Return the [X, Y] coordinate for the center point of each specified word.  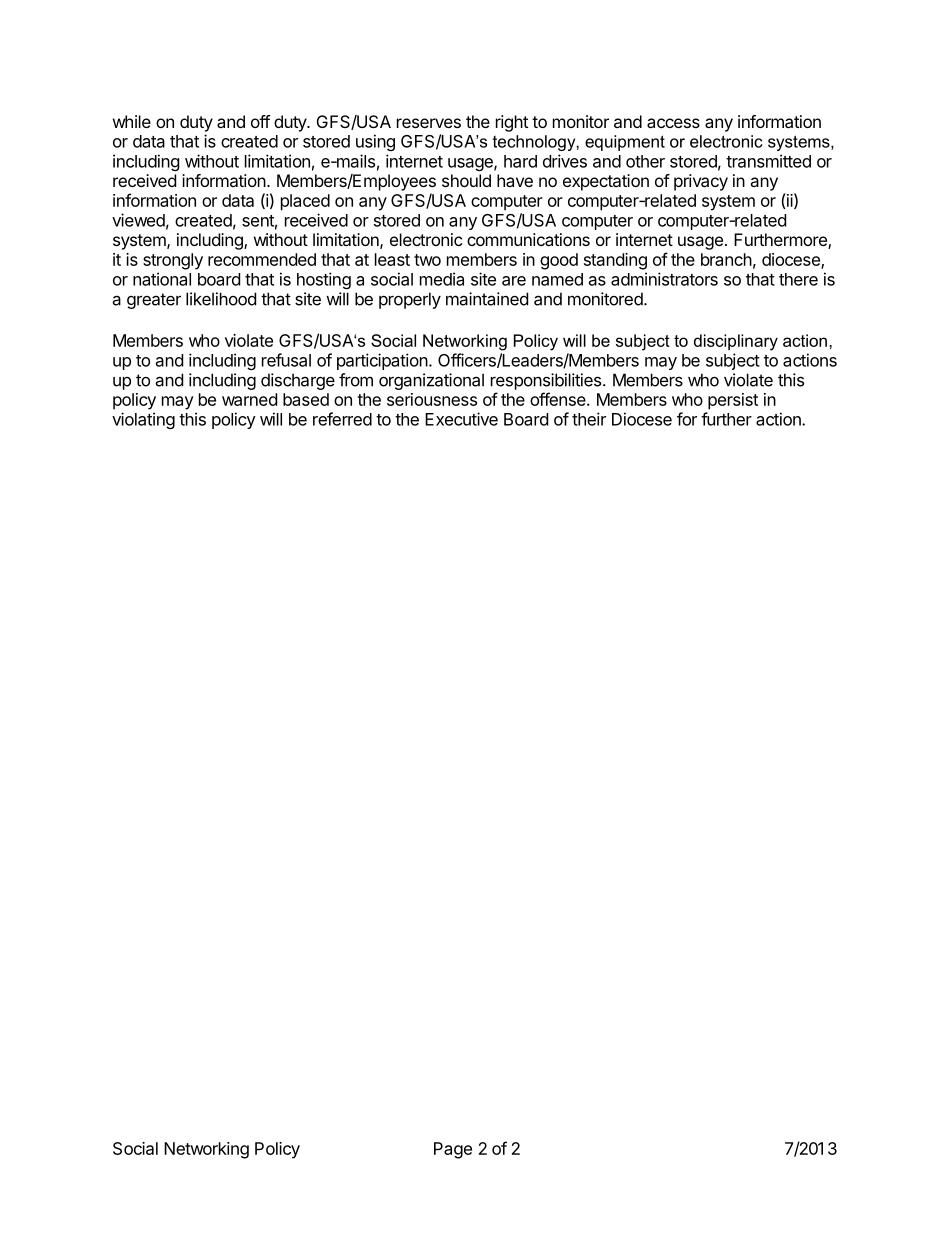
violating [143, 420]
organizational [431, 381]
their [589, 419]
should [466, 180]
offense [559, 399]
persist [733, 401]
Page [453, 1150]
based [306, 399]
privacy [701, 182]
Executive [461, 419]
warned [249, 399]
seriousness [432, 399]
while [132, 121]
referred [342, 419]
